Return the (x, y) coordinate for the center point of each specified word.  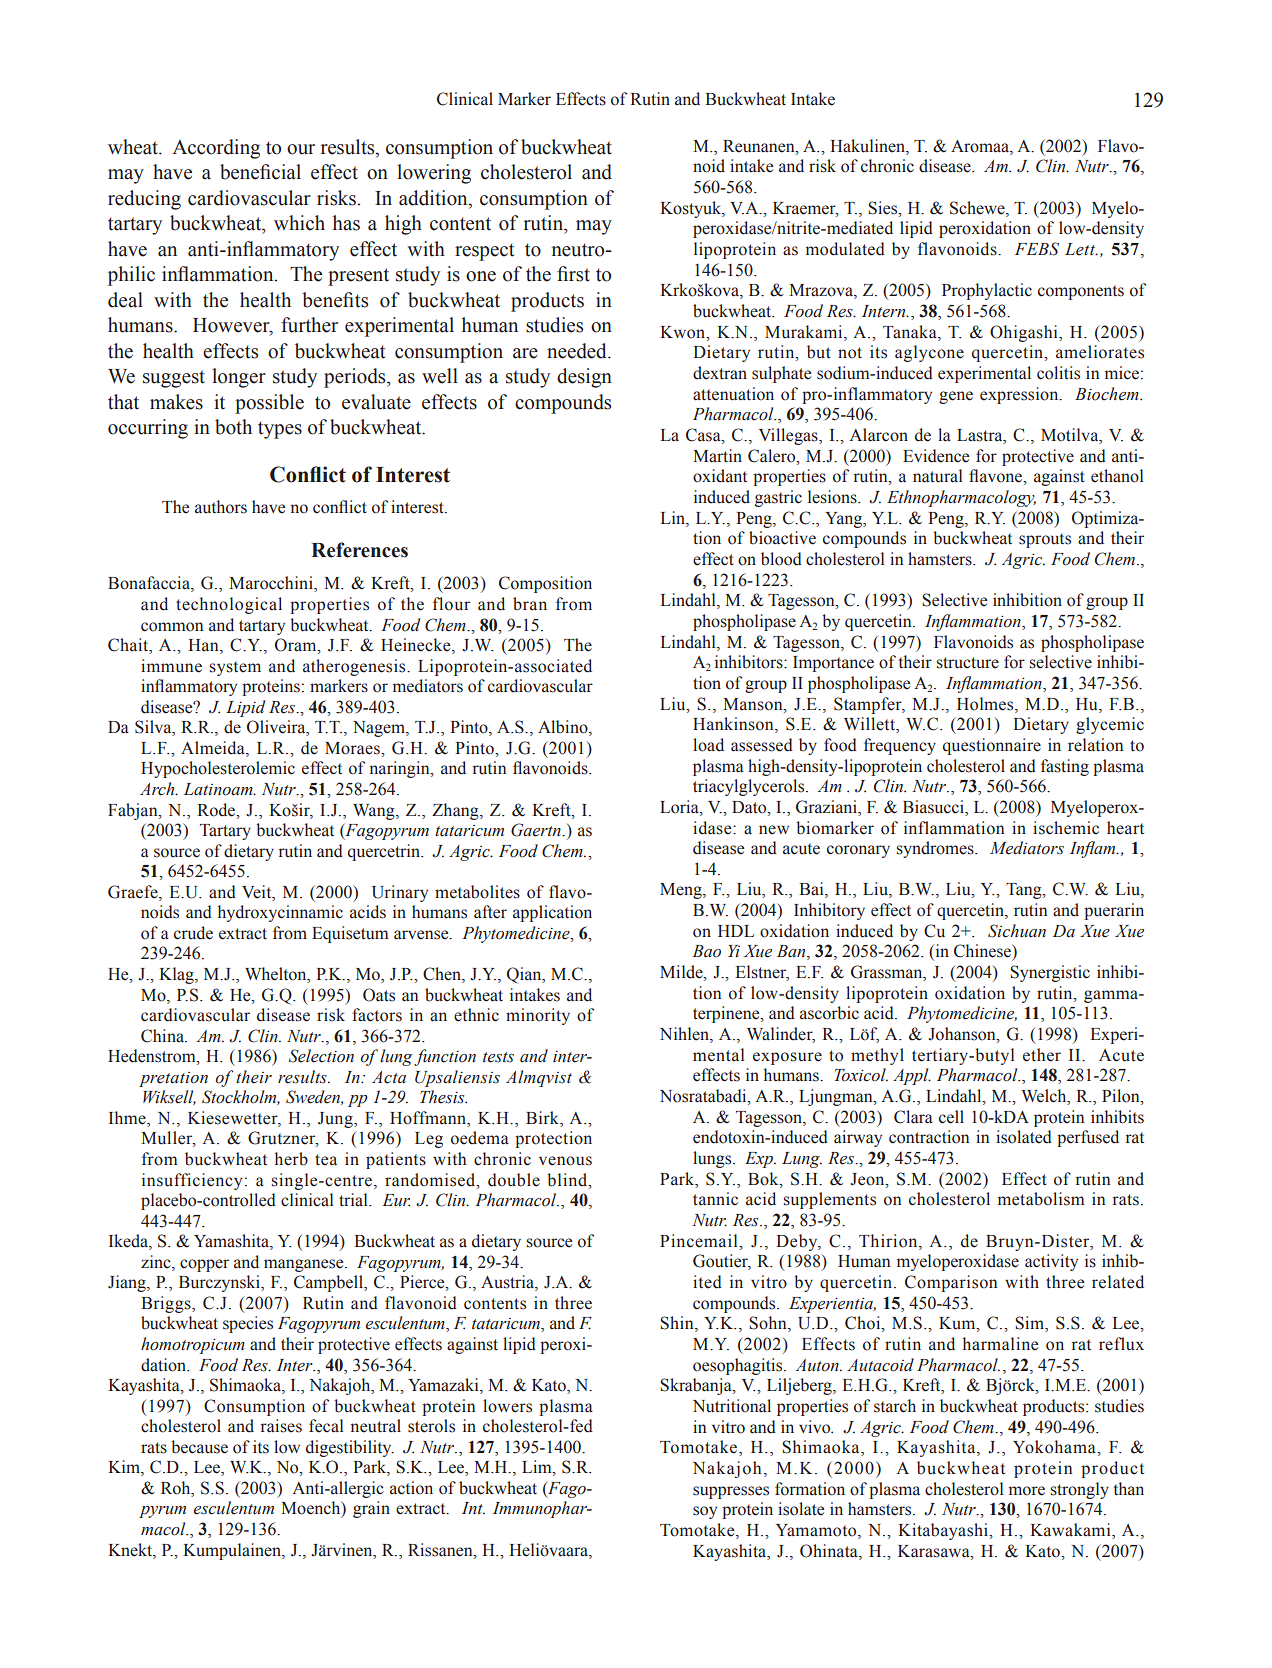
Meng (682, 891)
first (573, 274)
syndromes (936, 849)
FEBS (1037, 249)
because (199, 1447)
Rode (217, 810)
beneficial (260, 172)
